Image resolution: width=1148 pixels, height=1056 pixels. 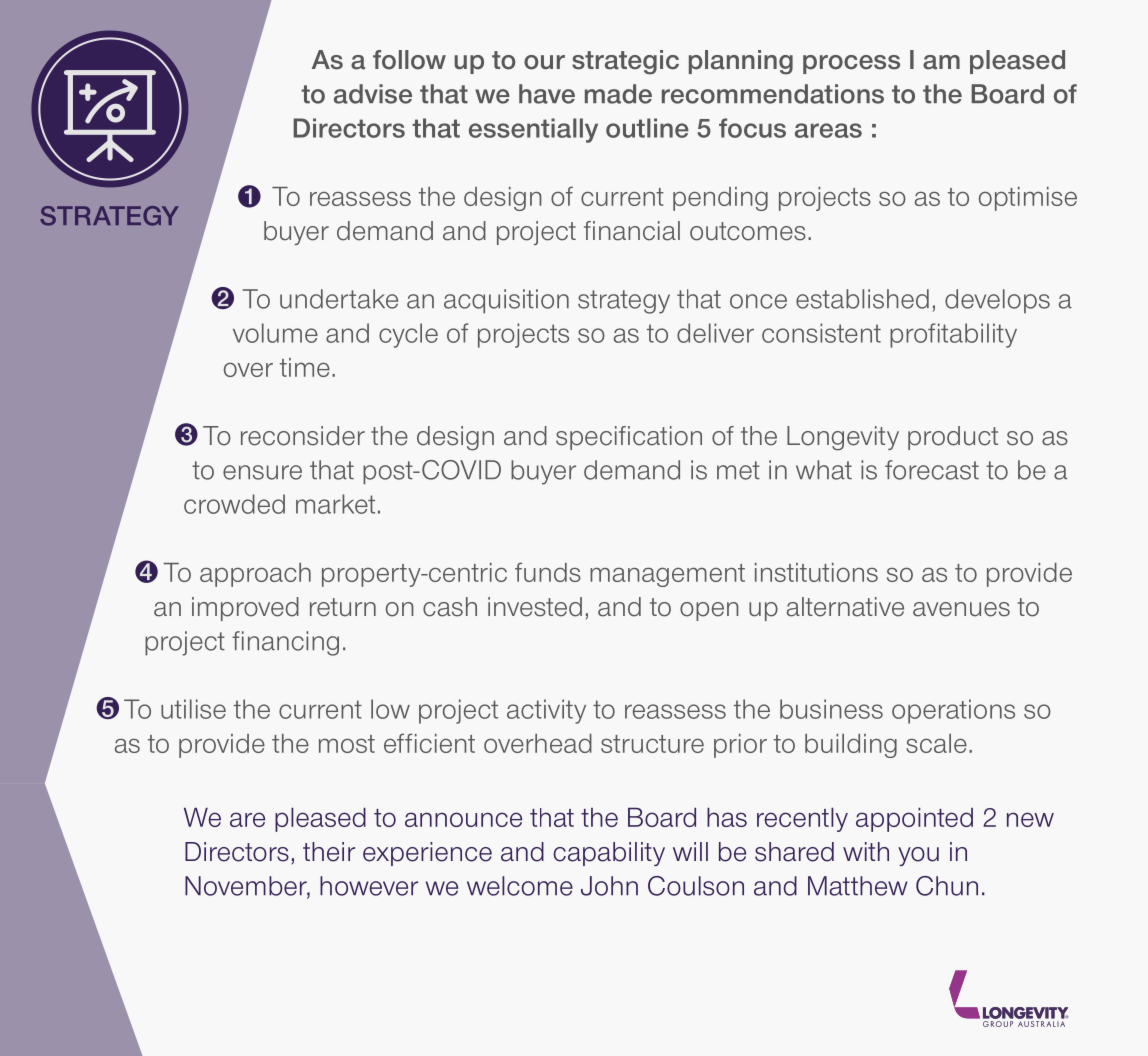 What do you see at coordinates (851, 64) in the page?
I see `process` at bounding box center [851, 64].
